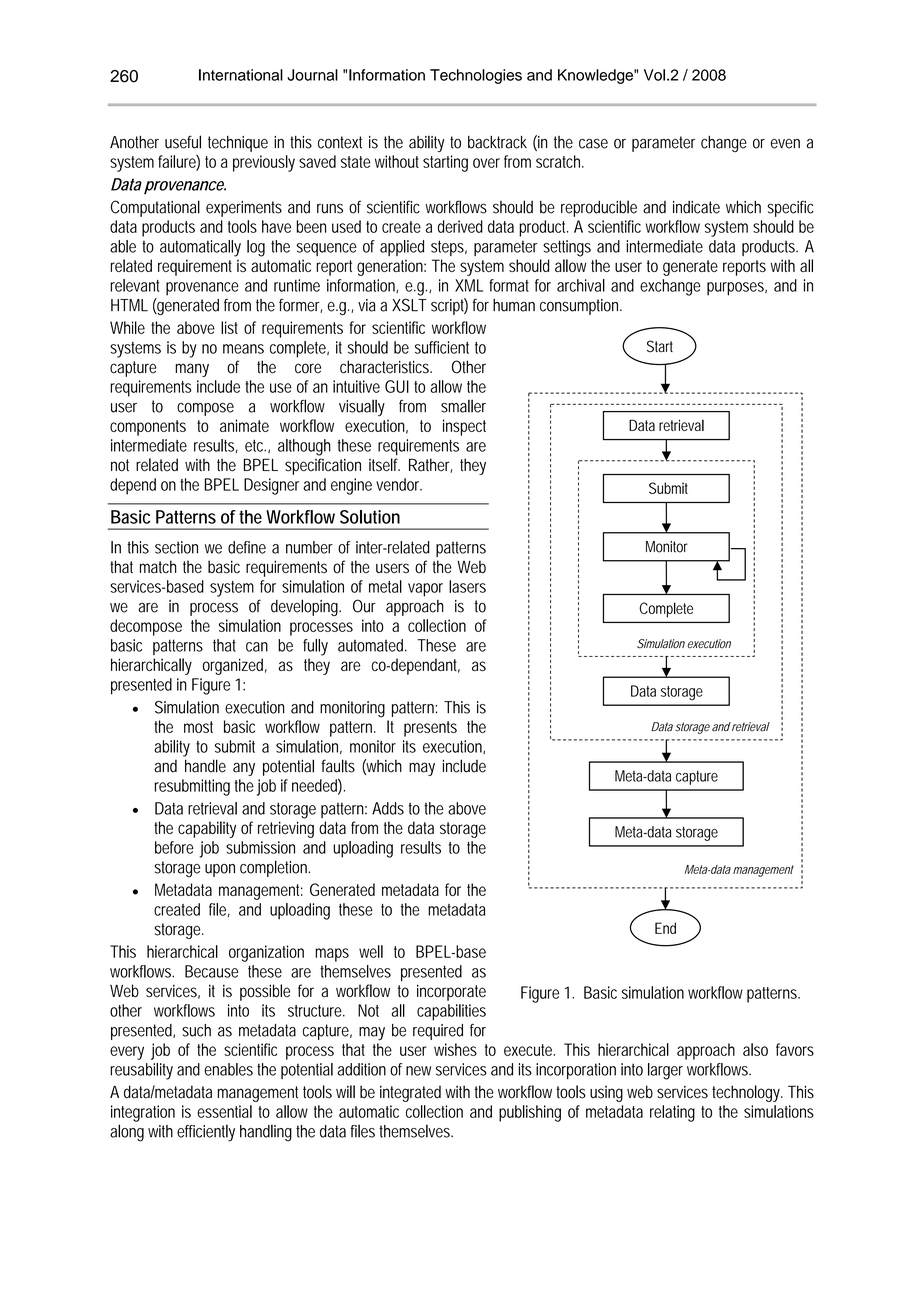  Describe the element at coordinates (205, 766) in the image. I see `handle` at that location.
